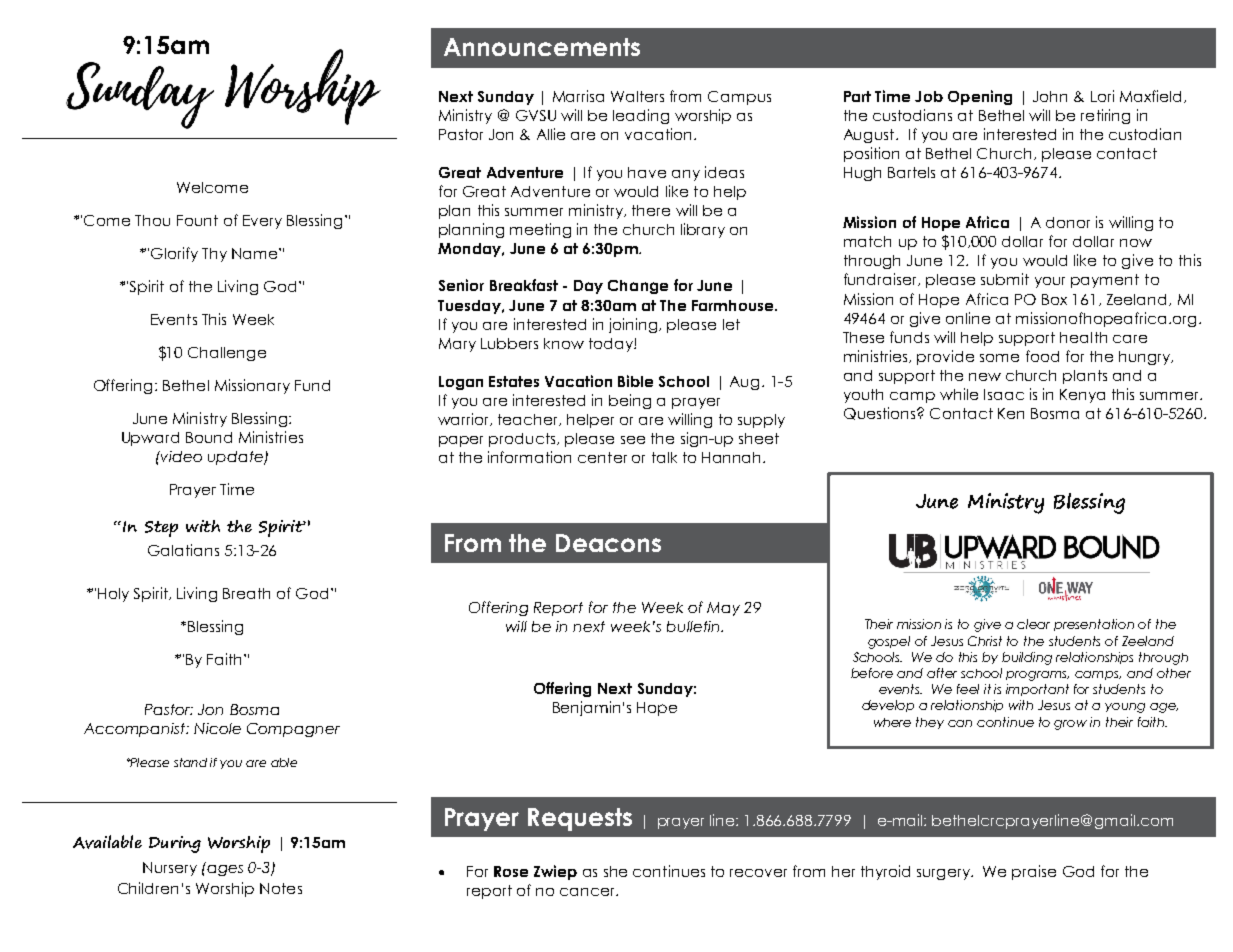  What do you see at coordinates (1034, 872) in the image?
I see `praise` at bounding box center [1034, 872].
